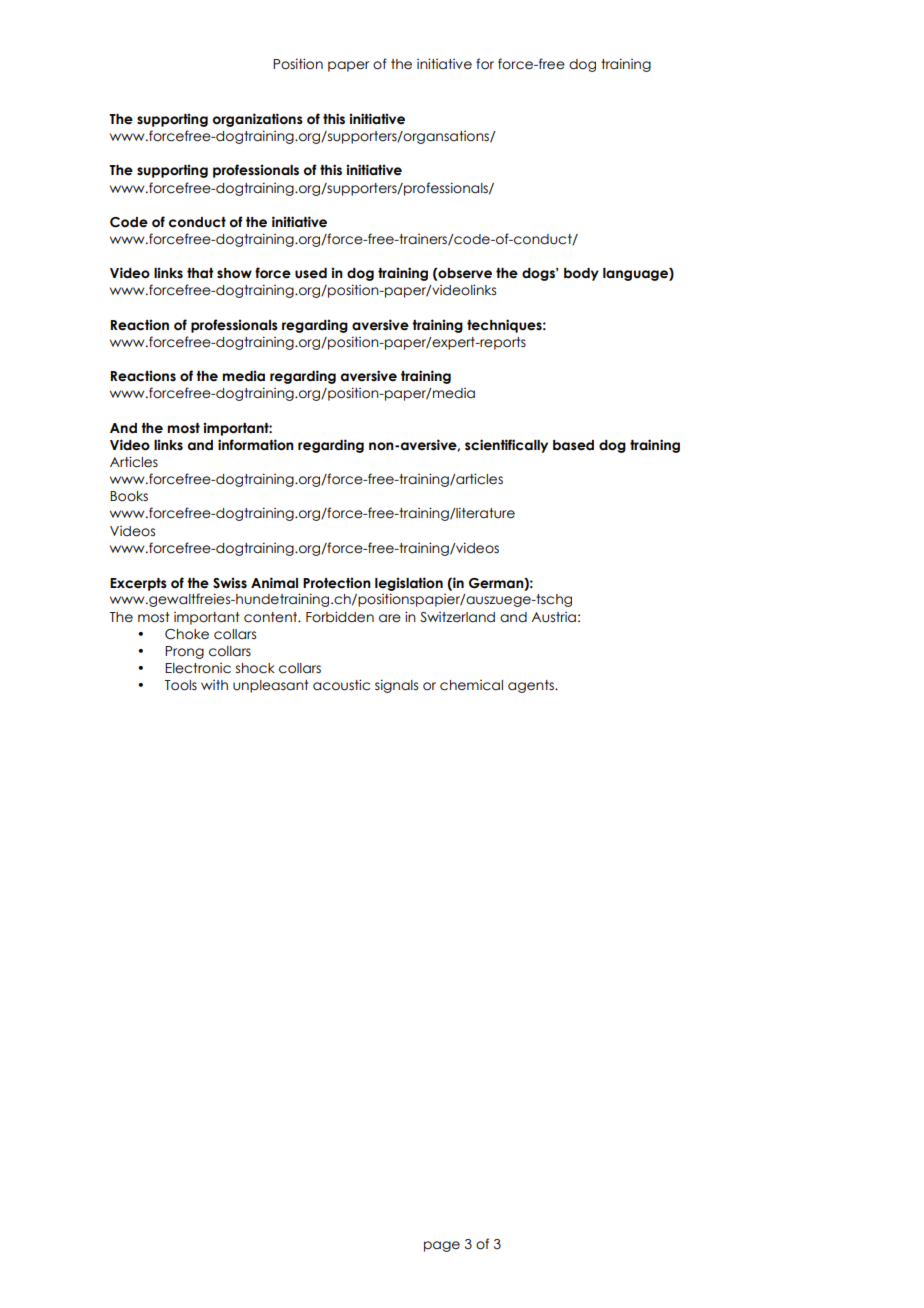 This screenshot has width=924, height=1308. Describe the element at coordinates (442, 1246) in the screenshot. I see `page` at that location.
